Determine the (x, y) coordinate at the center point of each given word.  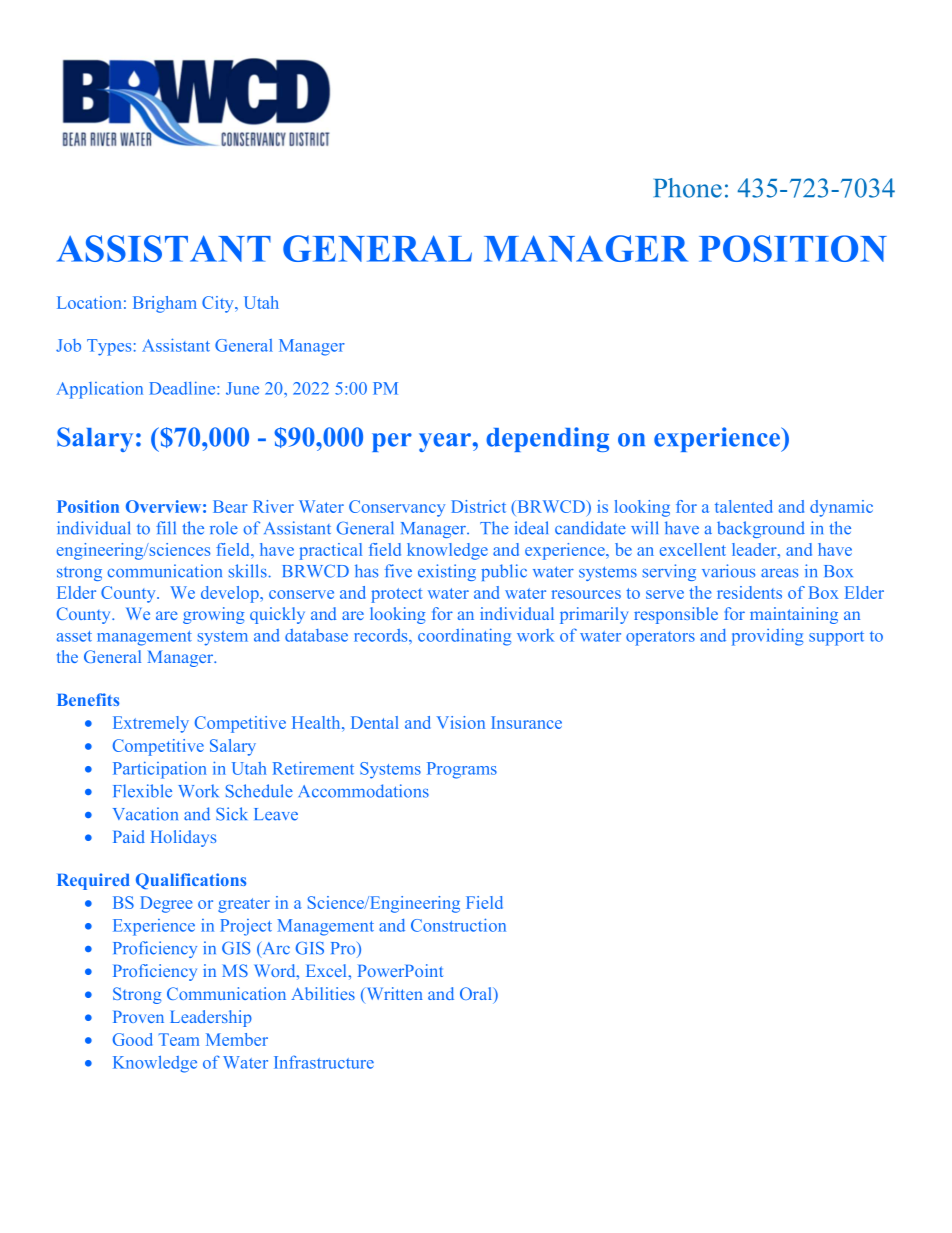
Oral (477, 995)
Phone (688, 188)
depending (547, 439)
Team (178, 1039)
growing (213, 615)
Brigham (165, 304)
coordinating (464, 637)
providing (767, 637)
